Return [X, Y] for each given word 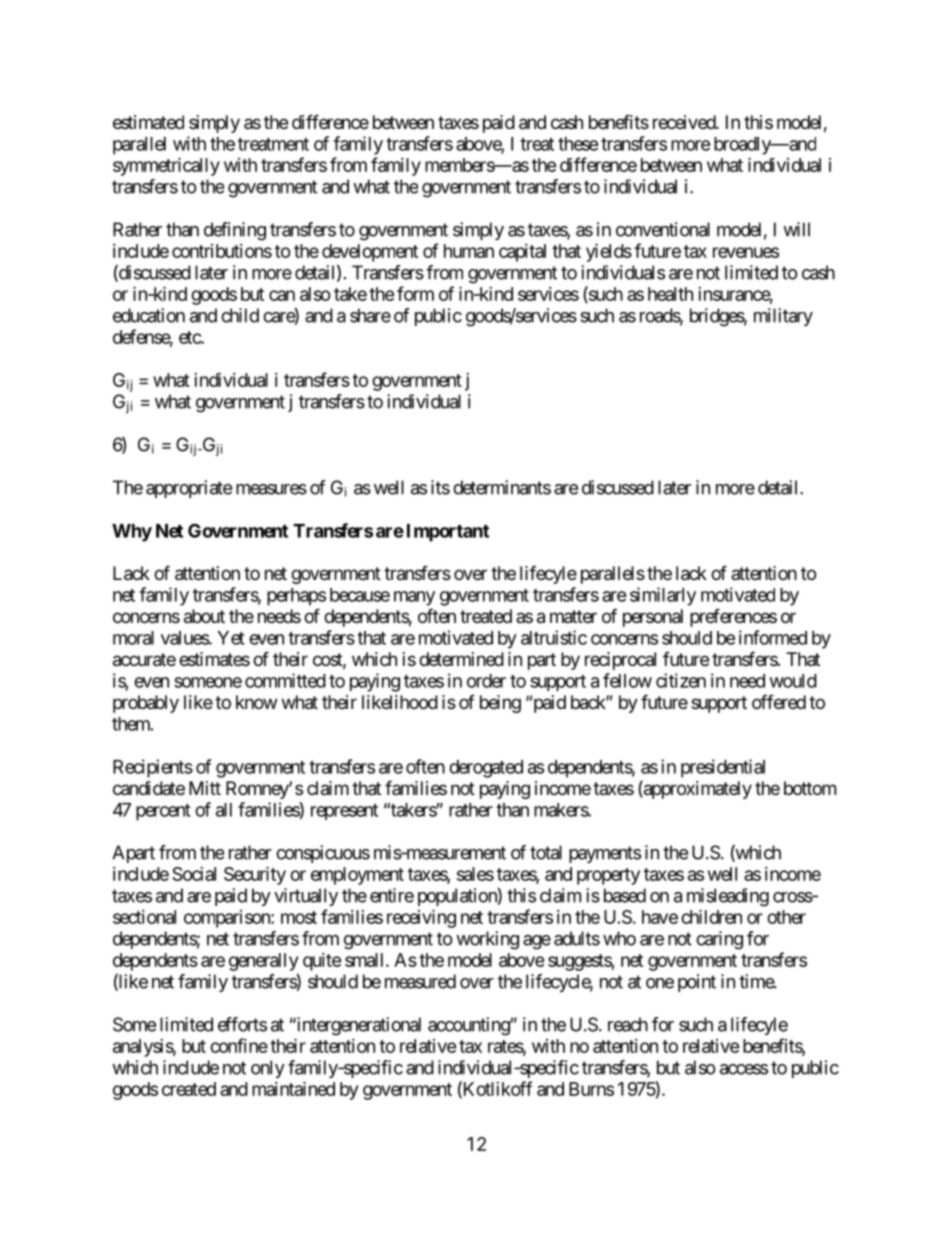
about [204, 616]
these [578, 144]
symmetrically [166, 166]
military [783, 317]
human [469, 251]
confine [239, 1045]
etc [190, 337]
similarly [663, 596]
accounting [469, 1026]
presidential [723, 768]
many [414, 598]
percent [163, 812]
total [546, 852]
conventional [663, 229]
